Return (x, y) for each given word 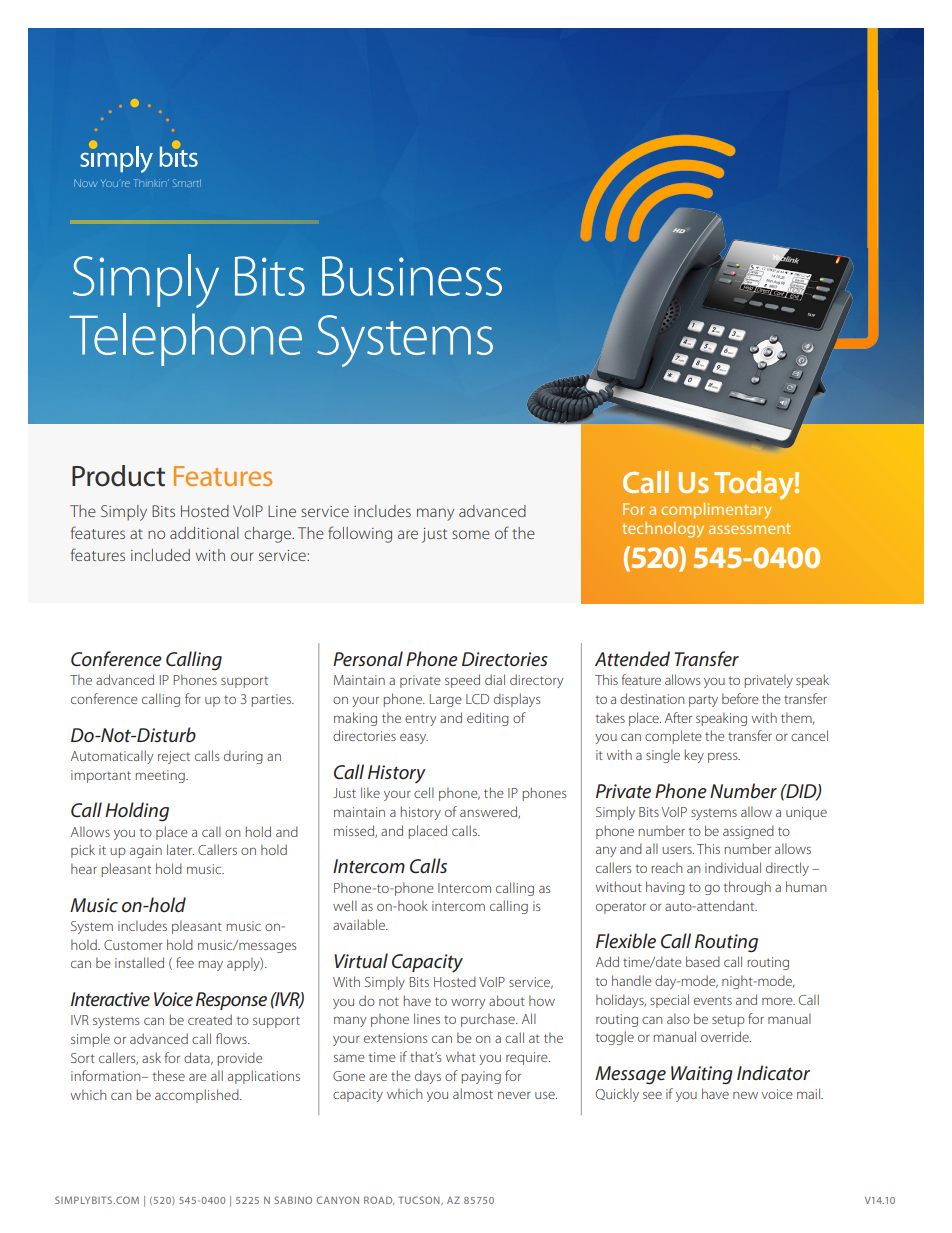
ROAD (379, 1200)
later (180, 849)
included (160, 555)
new (745, 1095)
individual (733, 867)
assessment (750, 528)
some (471, 534)
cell (424, 792)
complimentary (716, 511)
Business (412, 276)
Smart (187, 183)
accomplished (198, 1096)
